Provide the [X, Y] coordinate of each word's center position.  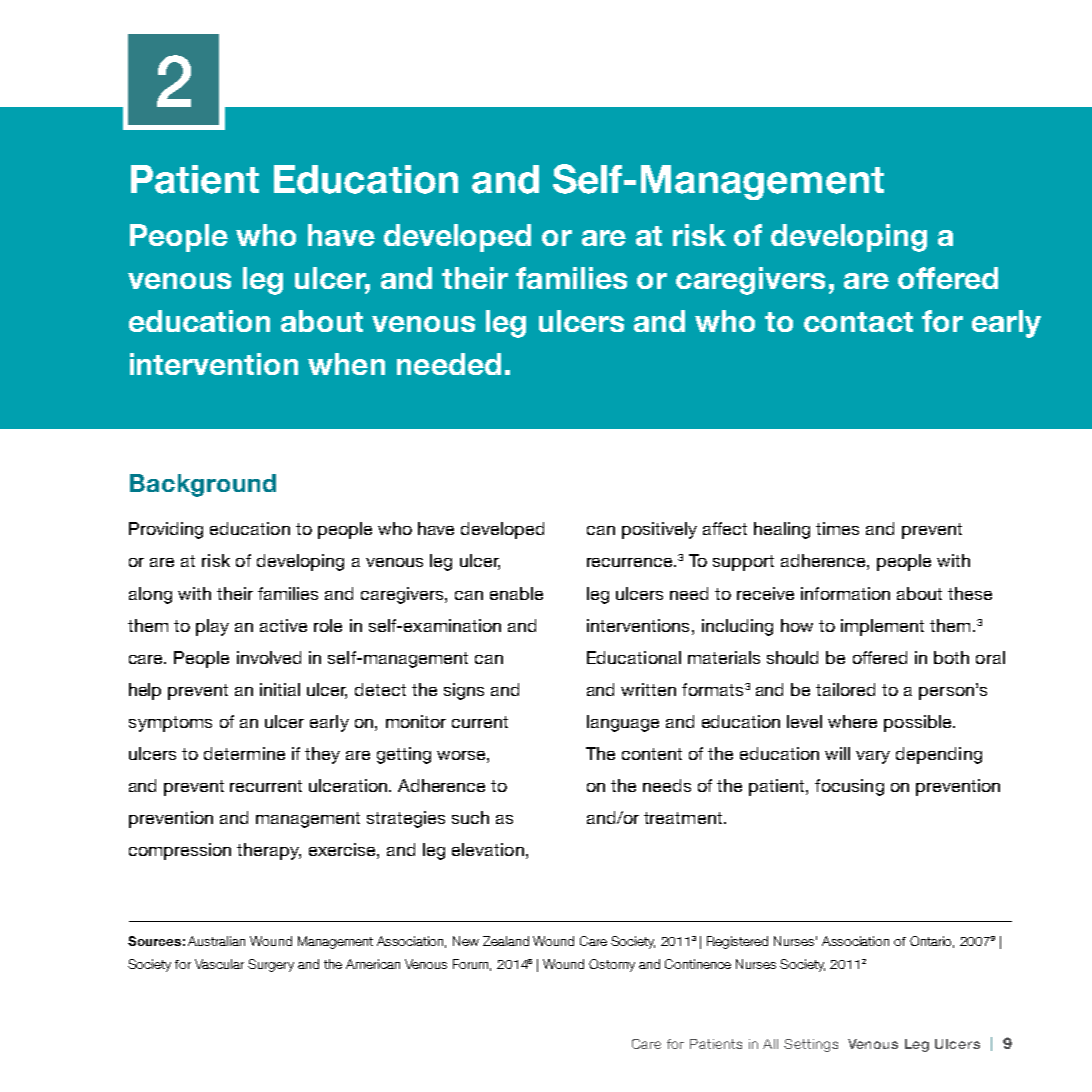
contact [858, 322]
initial [280, 689]
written [648, 689]
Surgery [271, 965]
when [346, 364]
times [837, 528]
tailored [845, 689]
